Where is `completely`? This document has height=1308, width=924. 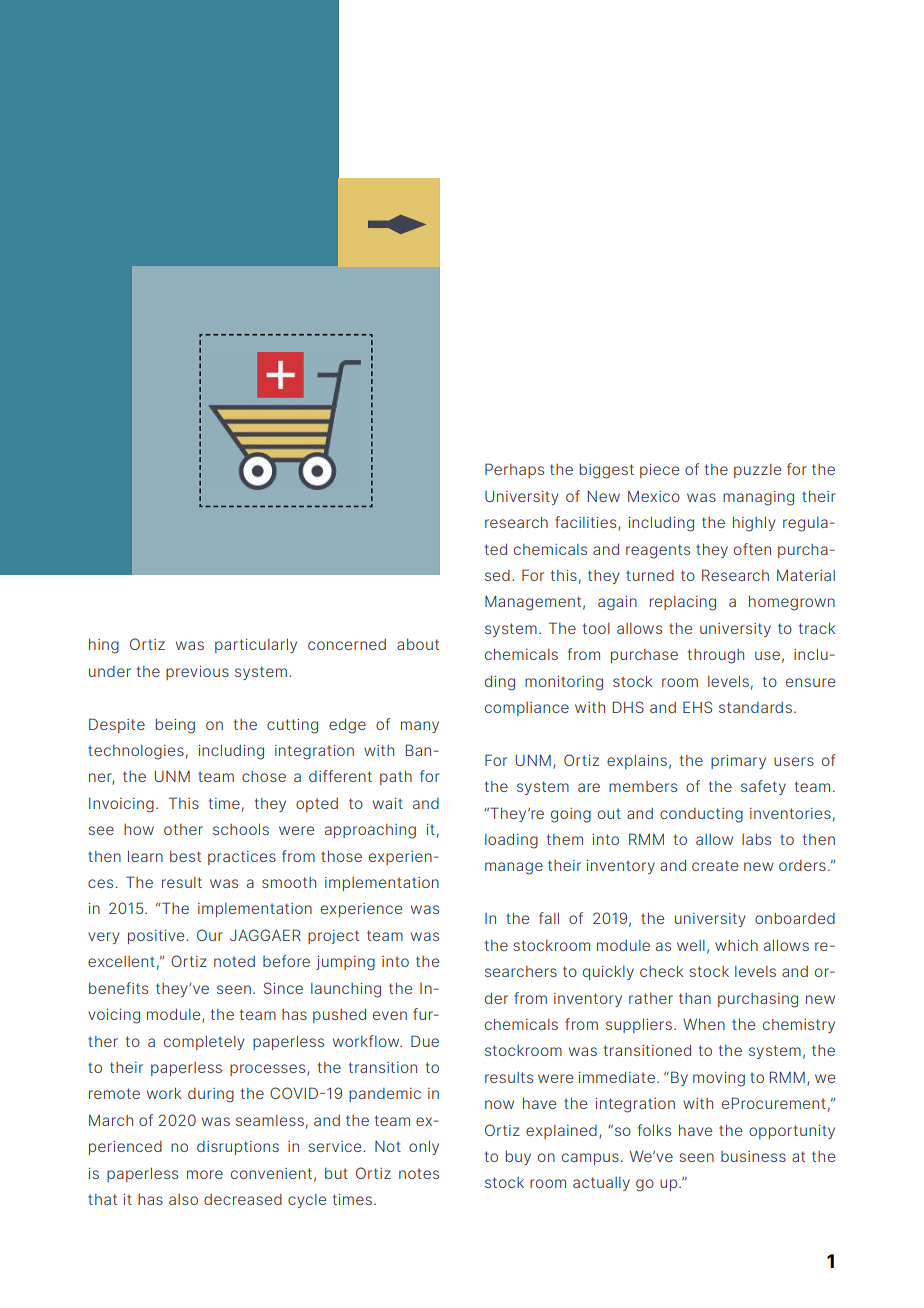
completely is located at coordinates (204, 1043).
